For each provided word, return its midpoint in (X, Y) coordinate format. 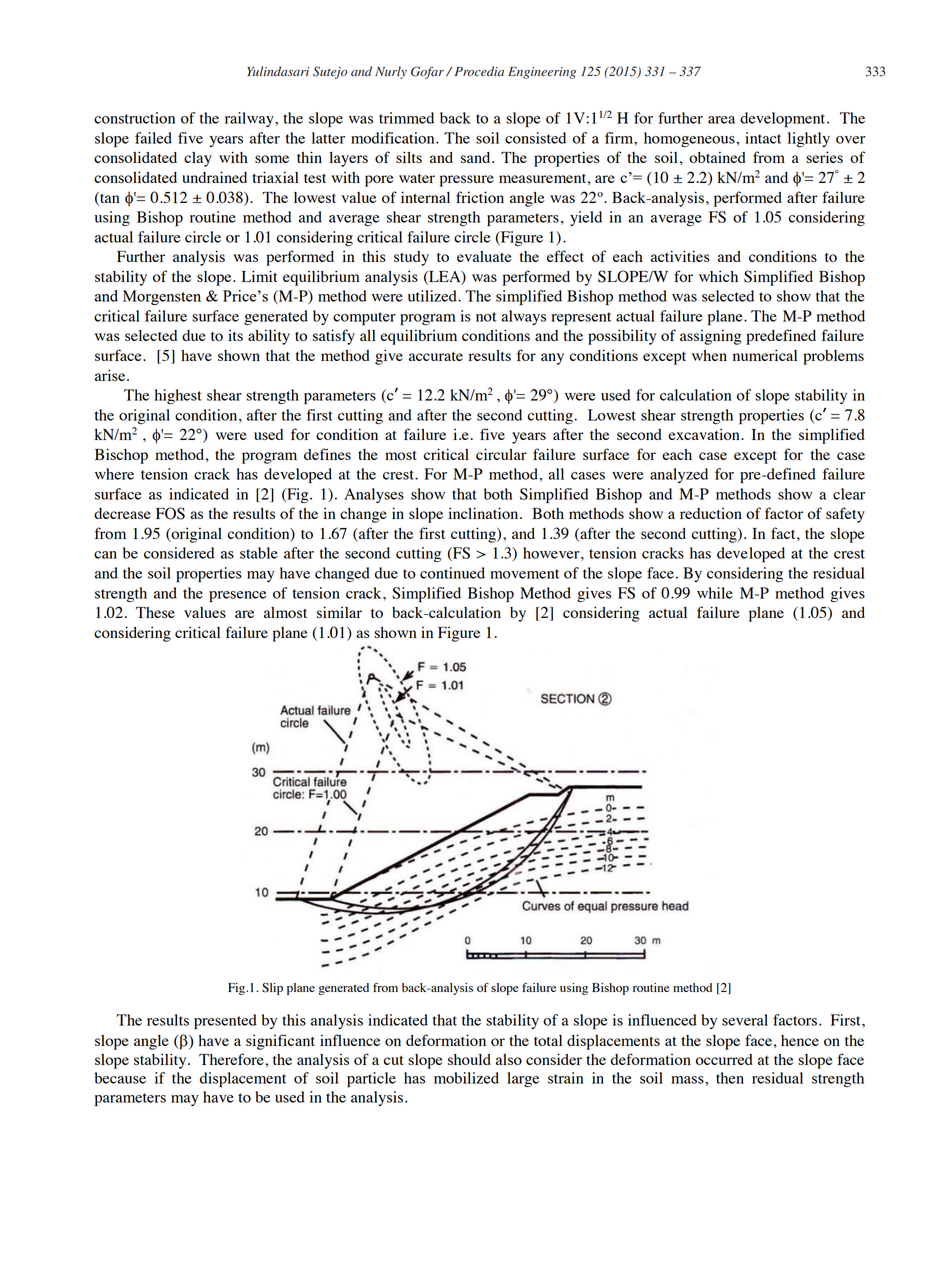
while (715, 593)
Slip (272, 989)
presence (237, 596)
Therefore (232, 1059)
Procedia (479, 71)
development (784, 119)
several (745, 1020)
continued (452, 573)
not (486, 317)
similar (339, 612)
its (235, 335)
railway (250, 119)
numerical (765, 355)
